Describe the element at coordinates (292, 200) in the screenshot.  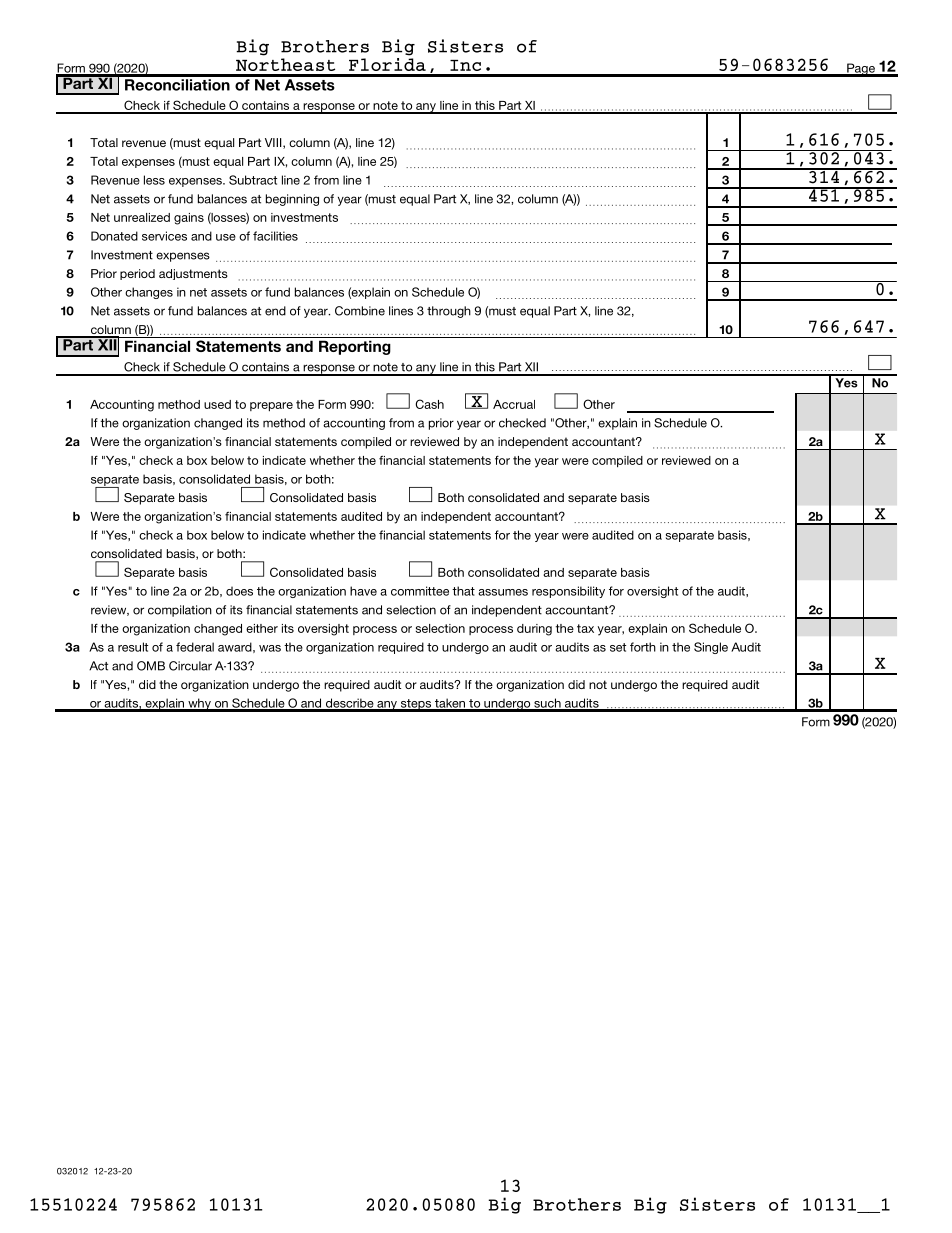
I see `beginning` at that location.
